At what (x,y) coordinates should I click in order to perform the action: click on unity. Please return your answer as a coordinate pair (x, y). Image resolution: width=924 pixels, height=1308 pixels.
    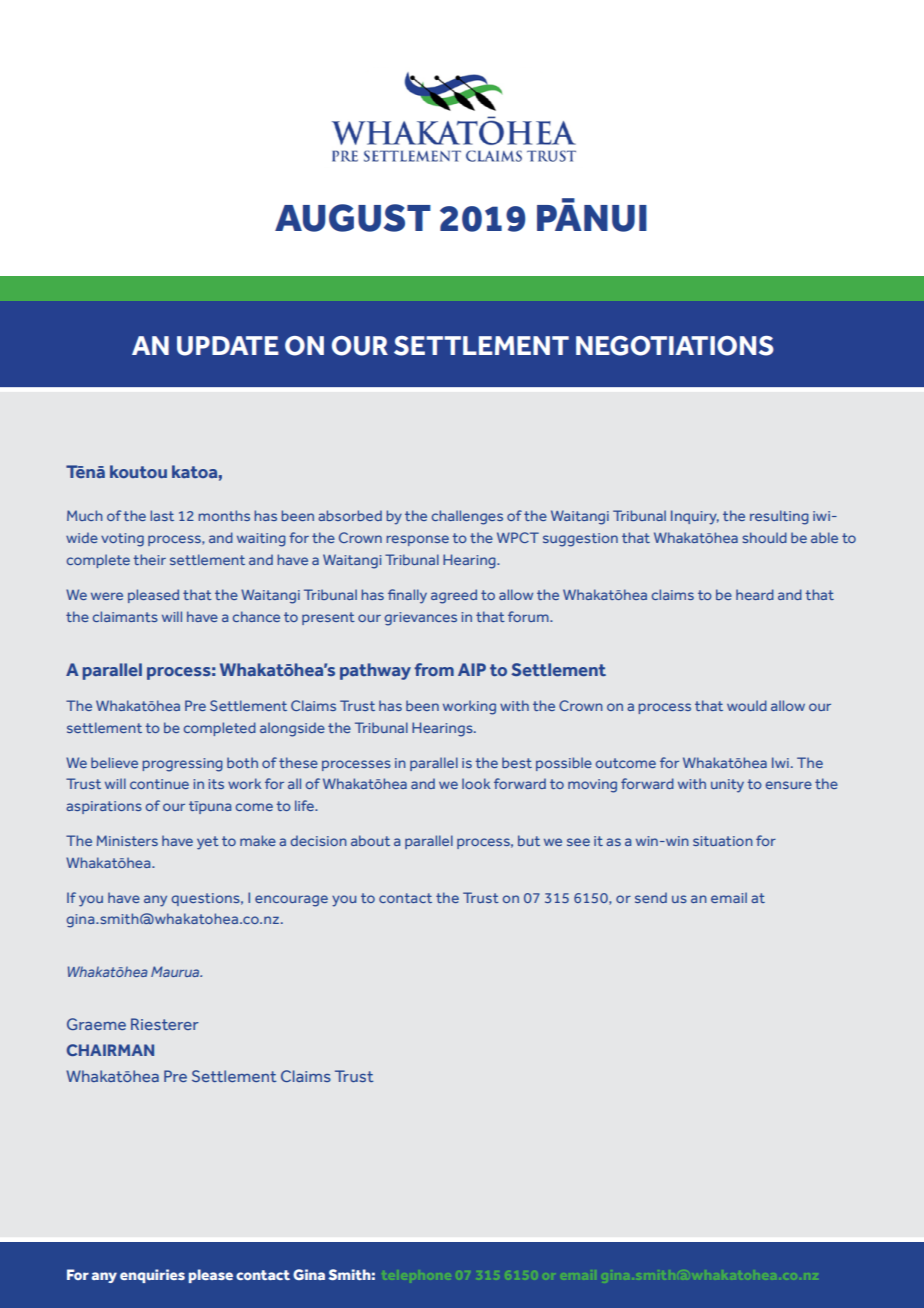
    Looking at the image, I should click on (727, 786).
